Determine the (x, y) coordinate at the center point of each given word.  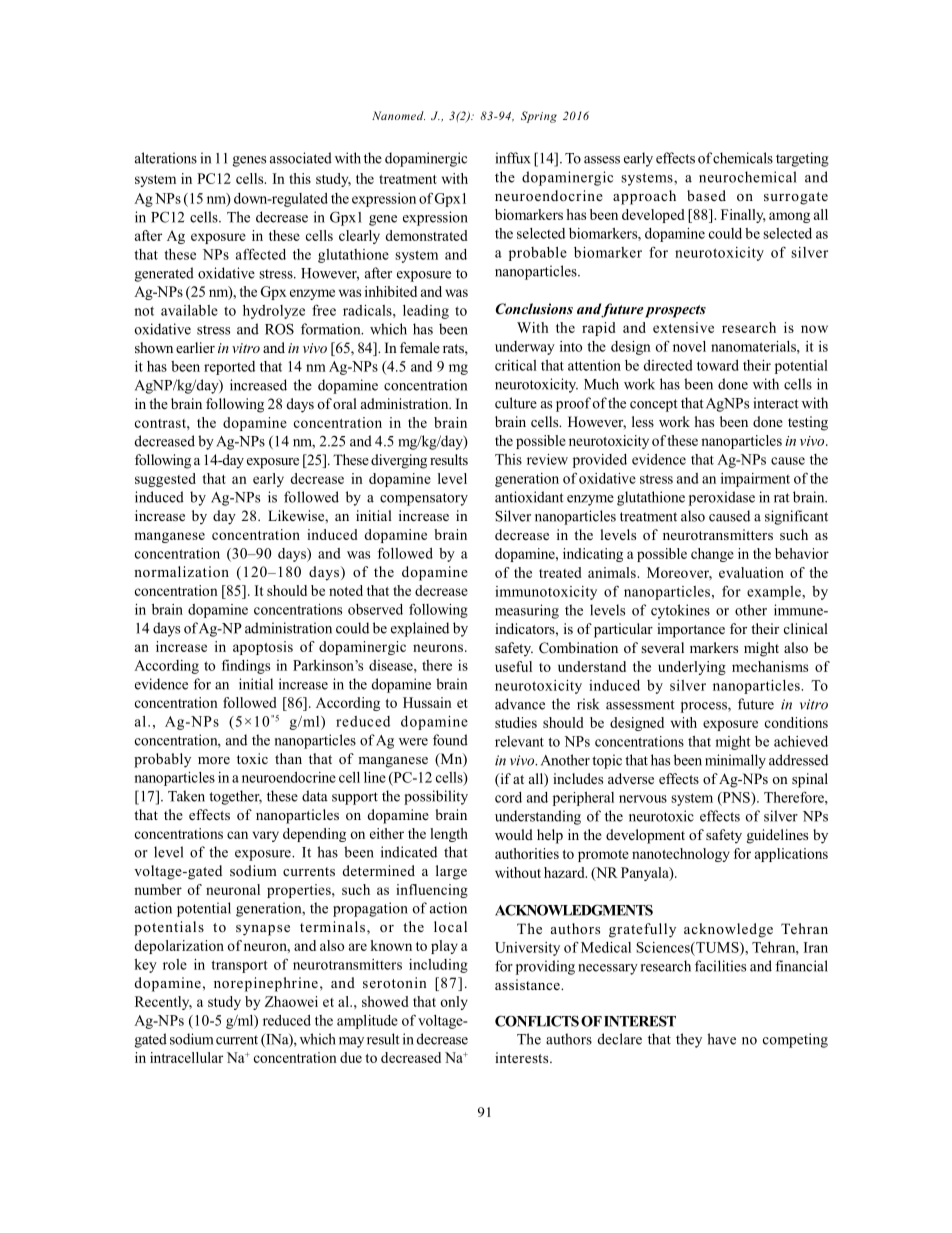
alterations (166, 158)
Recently (163, 1003)
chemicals (743, 158)
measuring (527, 611)
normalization (181, 571)
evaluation (751, 572)
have (721, 1039)
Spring (539, 117)
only (454, 1003)
